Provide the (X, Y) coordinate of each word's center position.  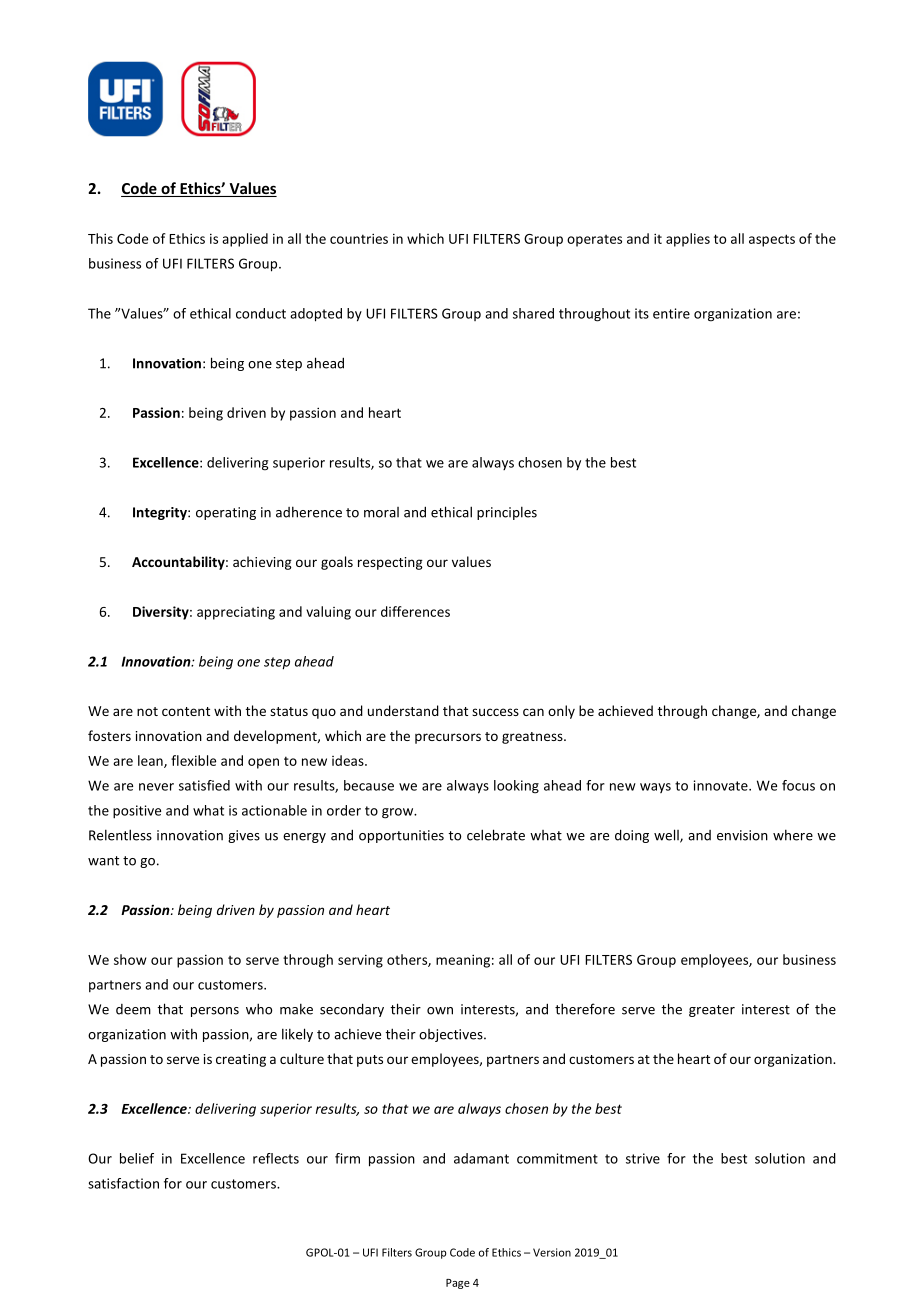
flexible (193, 760)
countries (359, 238)
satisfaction (123, 1183)
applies (688, 240)
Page (458, 1284)
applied (245, 240)
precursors (448, 738)
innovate (722, 785)
